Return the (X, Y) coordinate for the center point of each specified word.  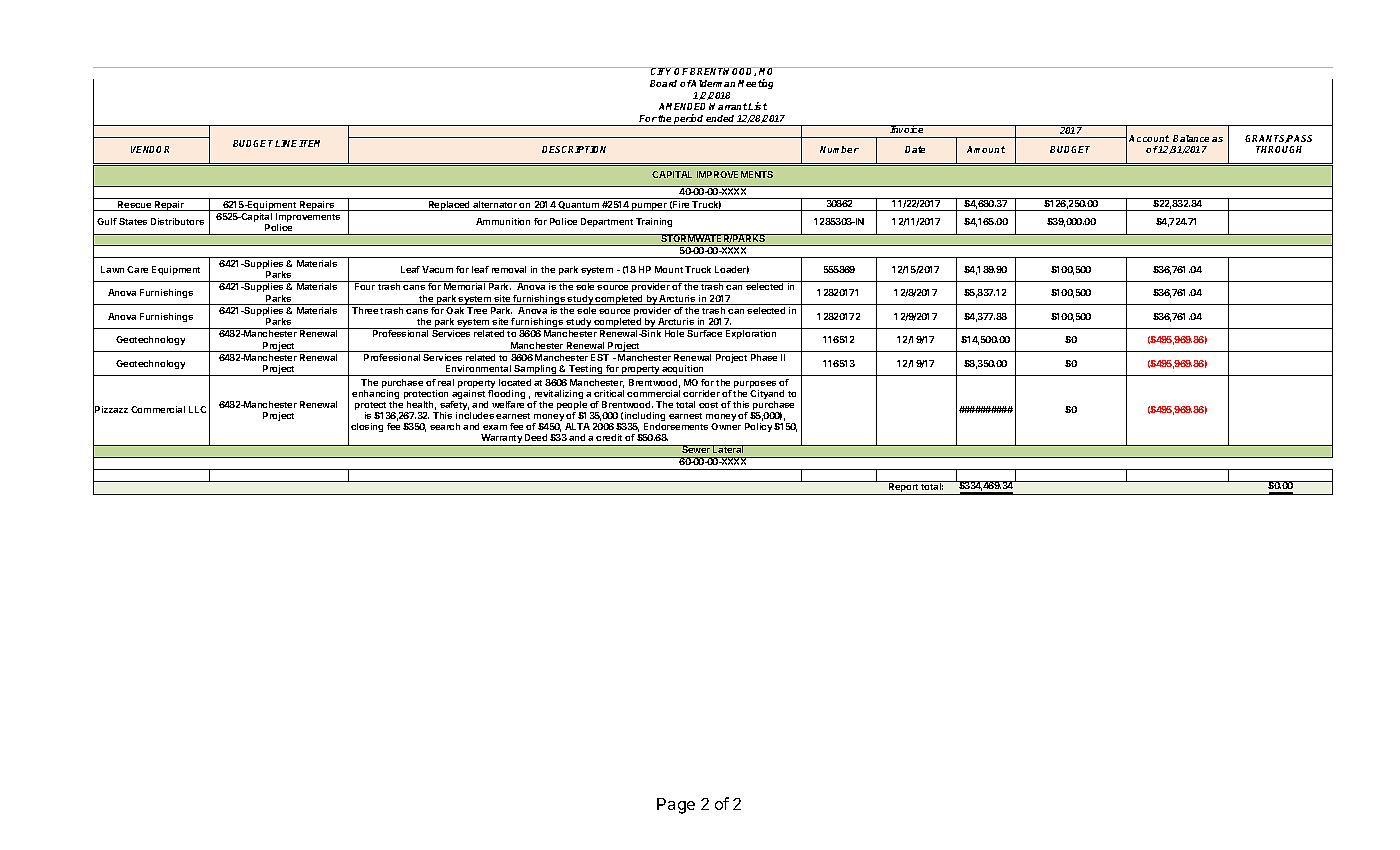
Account (1149, 138)
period (689, 120)
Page (676, 806)
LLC (197, 409)
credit (609, 437)
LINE (287, 143)
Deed (536, 437)
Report (904, 488)
